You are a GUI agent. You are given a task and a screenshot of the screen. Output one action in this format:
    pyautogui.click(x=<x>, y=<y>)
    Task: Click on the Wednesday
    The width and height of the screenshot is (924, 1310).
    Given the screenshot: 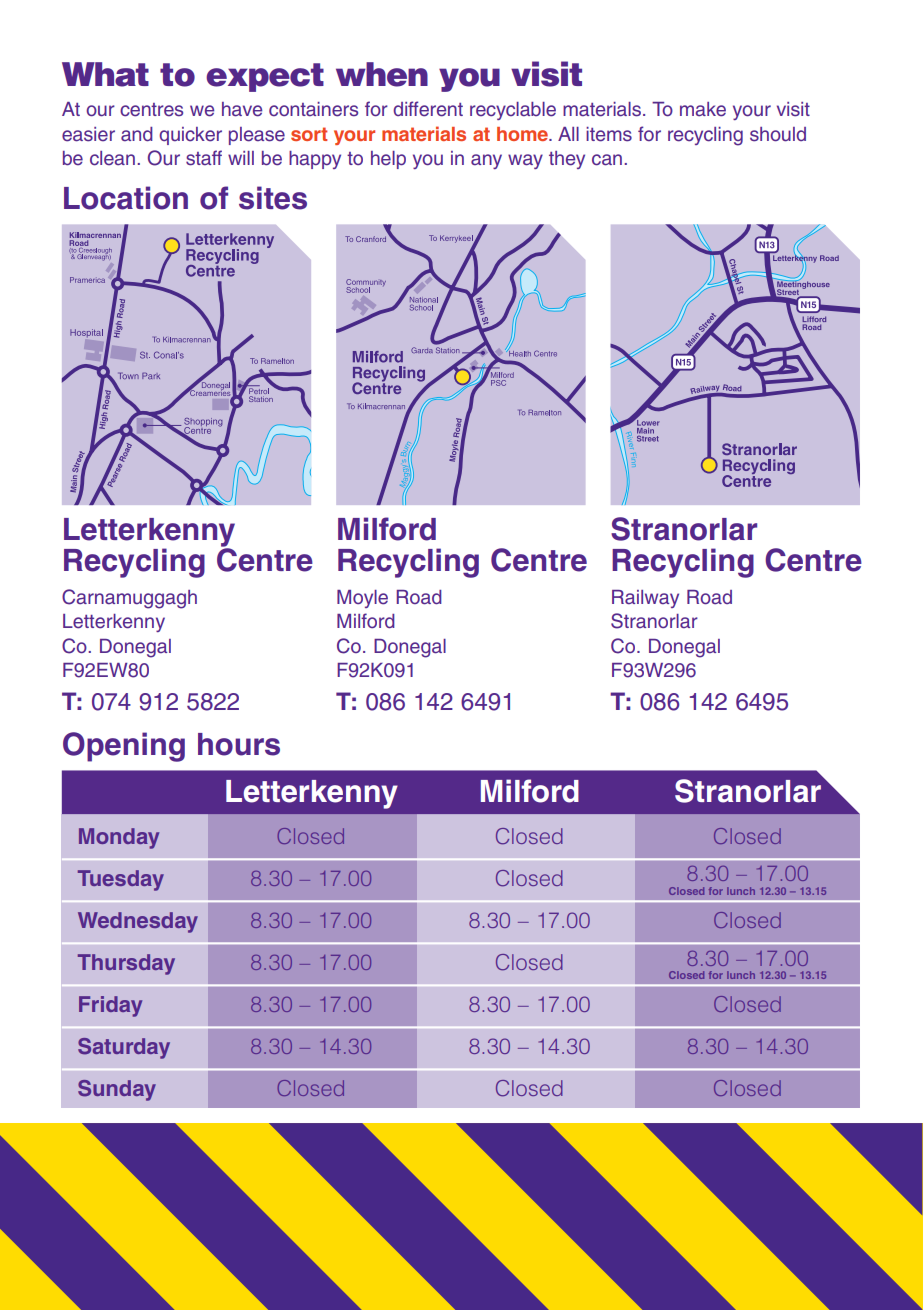 What is the action you would take?
    pyautogui.click(x=138, y=922)
